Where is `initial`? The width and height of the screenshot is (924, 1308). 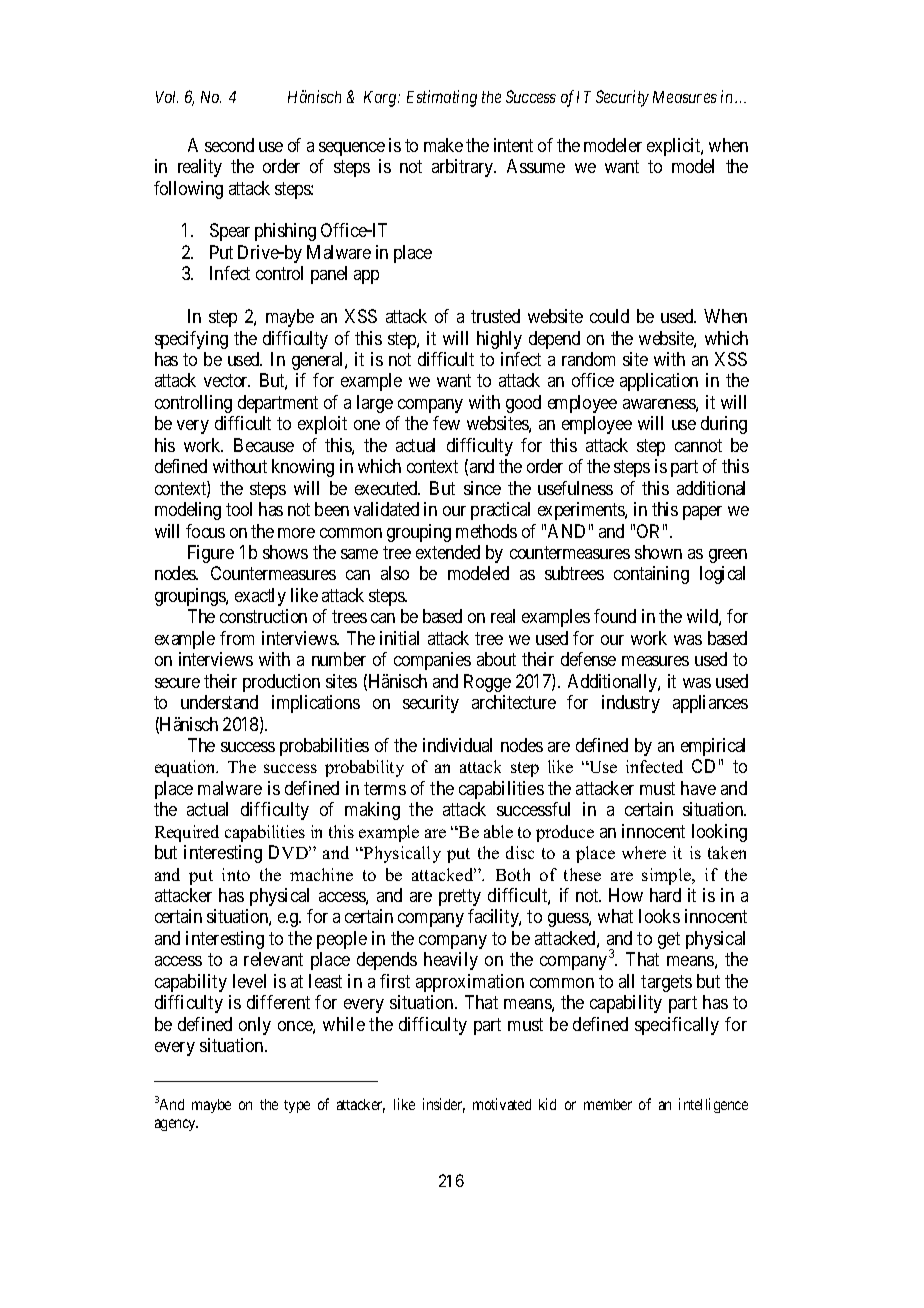
initial is located at coordinates (399, 638).
